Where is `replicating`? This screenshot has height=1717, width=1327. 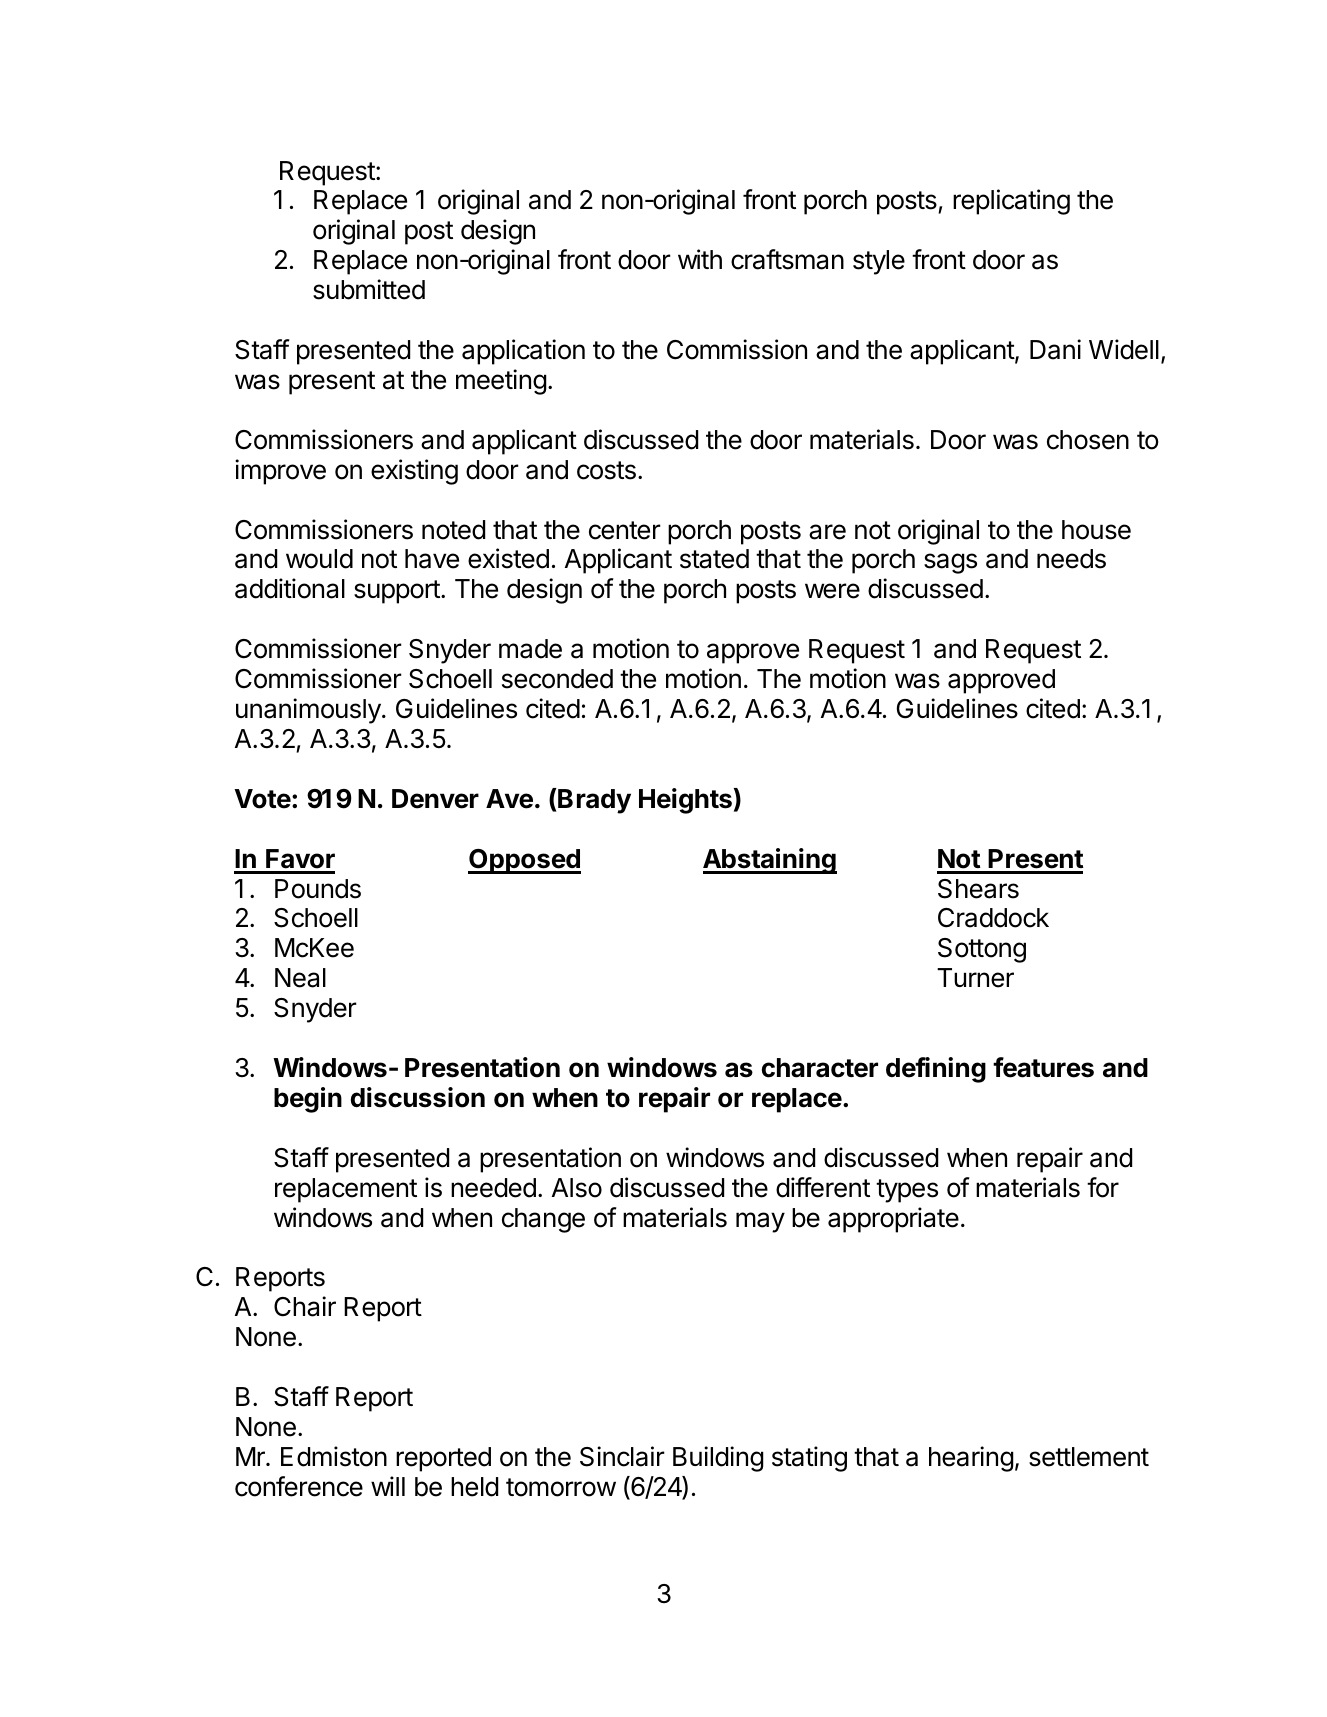
replicating is located at coordinates (1011, 202).
